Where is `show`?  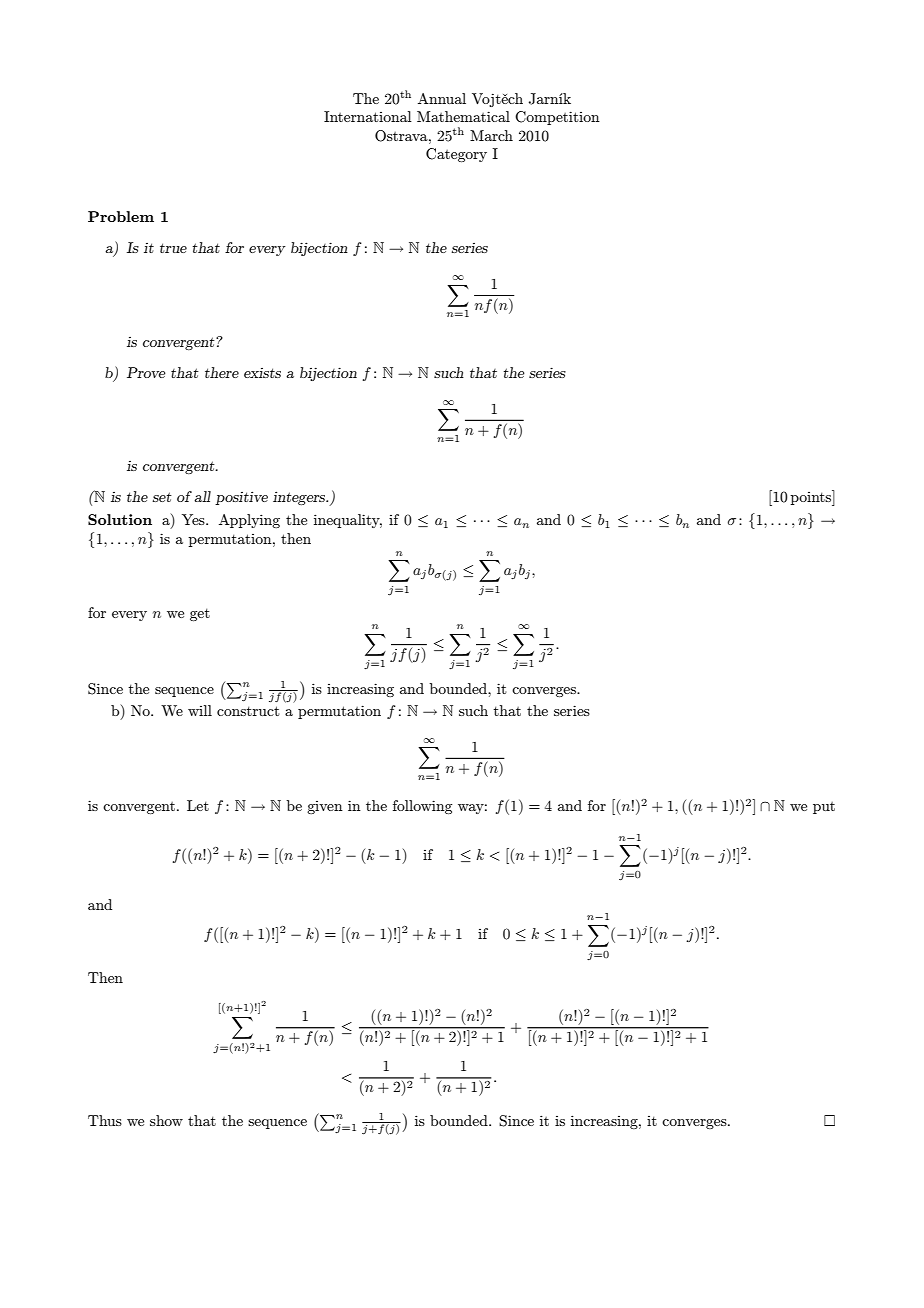
show is located at coordinates (166, 1120).
